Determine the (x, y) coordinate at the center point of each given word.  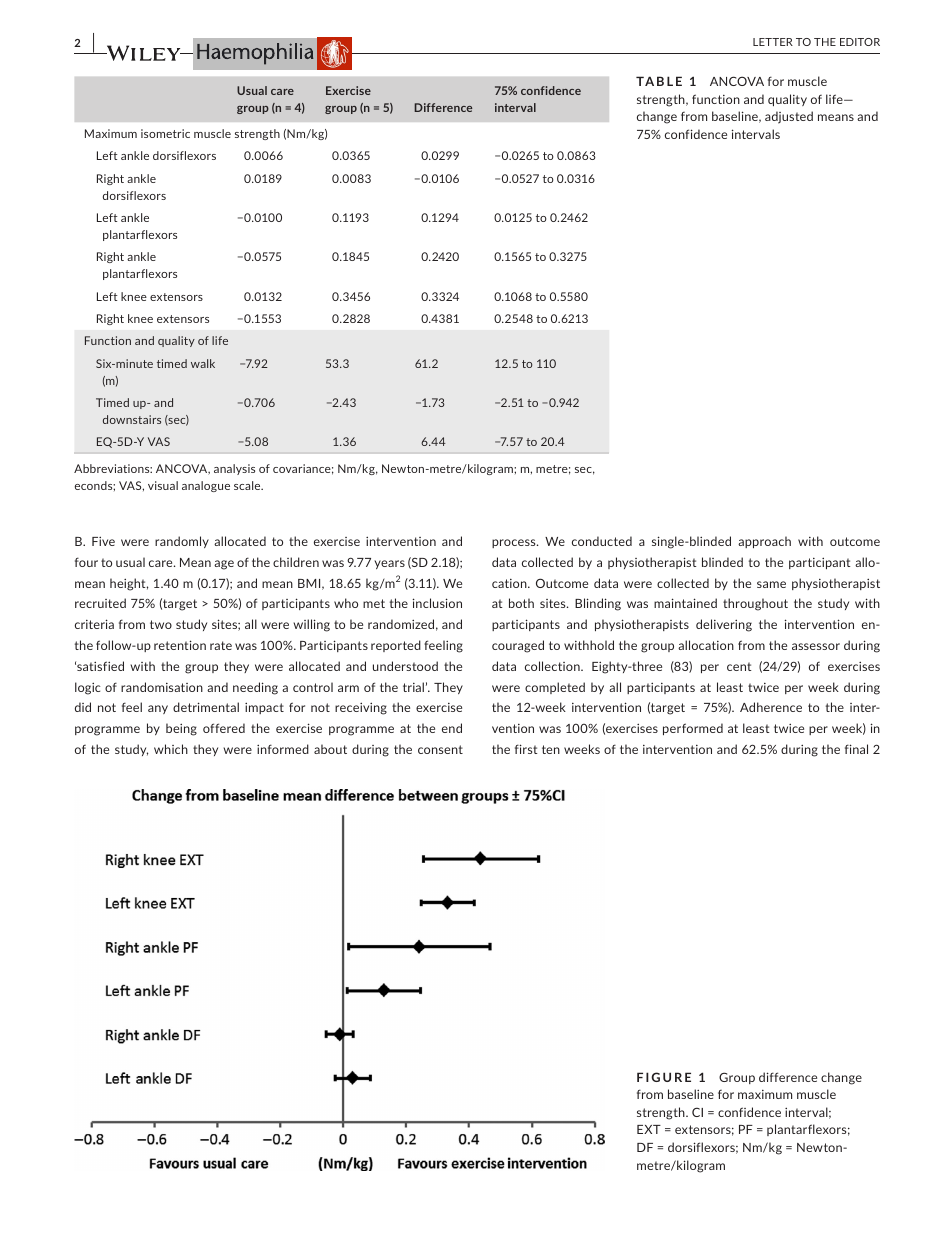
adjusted (789, 117)
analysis (234, 469)
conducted (602, 541)
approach (764, 542)
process (515, 543)
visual (163, 485)
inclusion (437, 603)
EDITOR (860, 42)
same (771, 584)
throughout (755, 604)
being (181, 729)
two (161, 624)
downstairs (132, 419)
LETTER (773, 42)
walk (203, 363)
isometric (165, 133)
